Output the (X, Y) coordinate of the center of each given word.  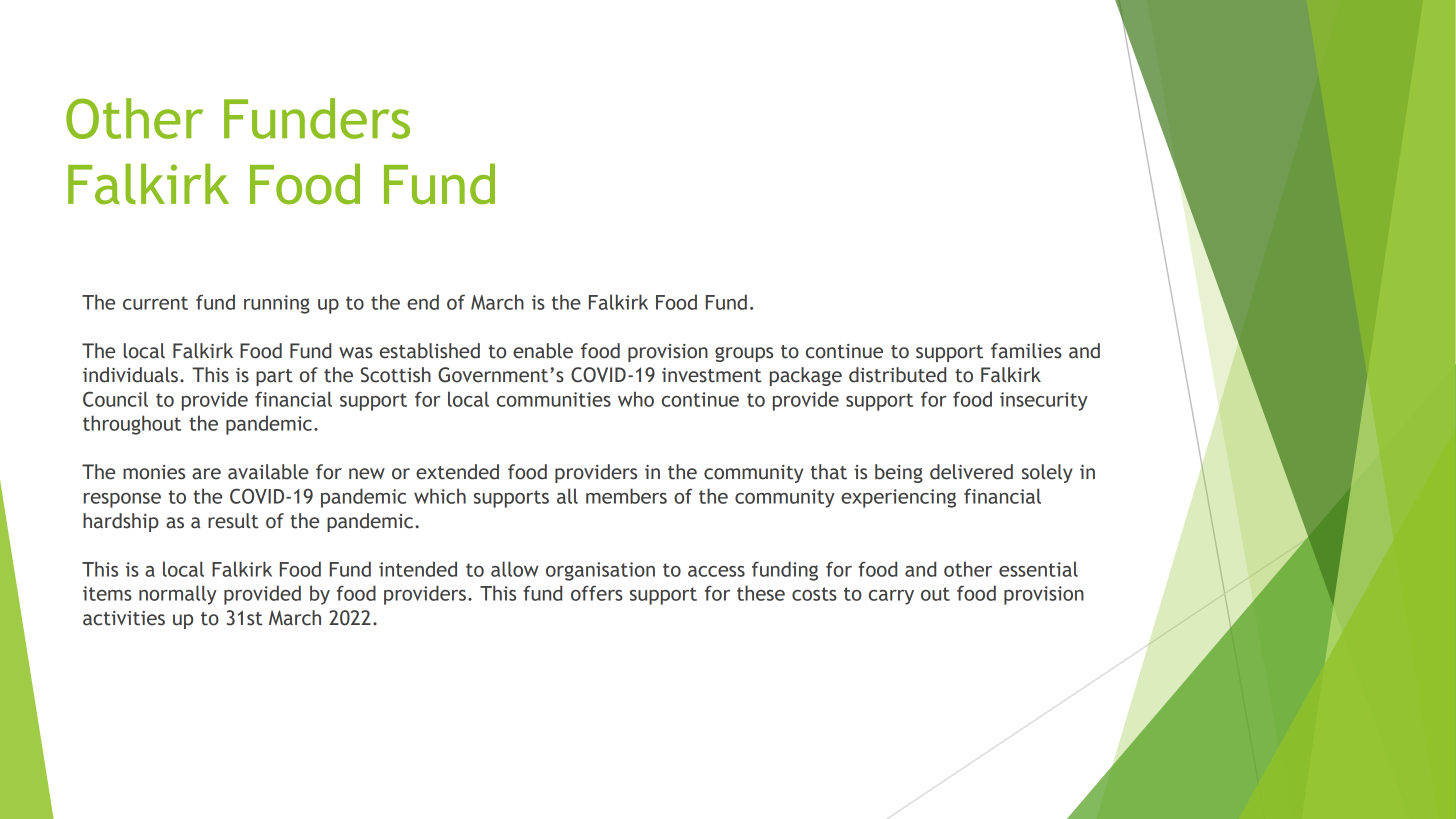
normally (178, 595)
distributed (897, 375)
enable (543, 351)
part (274, 377)
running (277, 304)
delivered (971, 472)
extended (457, 472)
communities (554, 399)
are (206, 474)
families (1026, 351)
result (233, 521)
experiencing (898, 498)
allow (515, 569)
